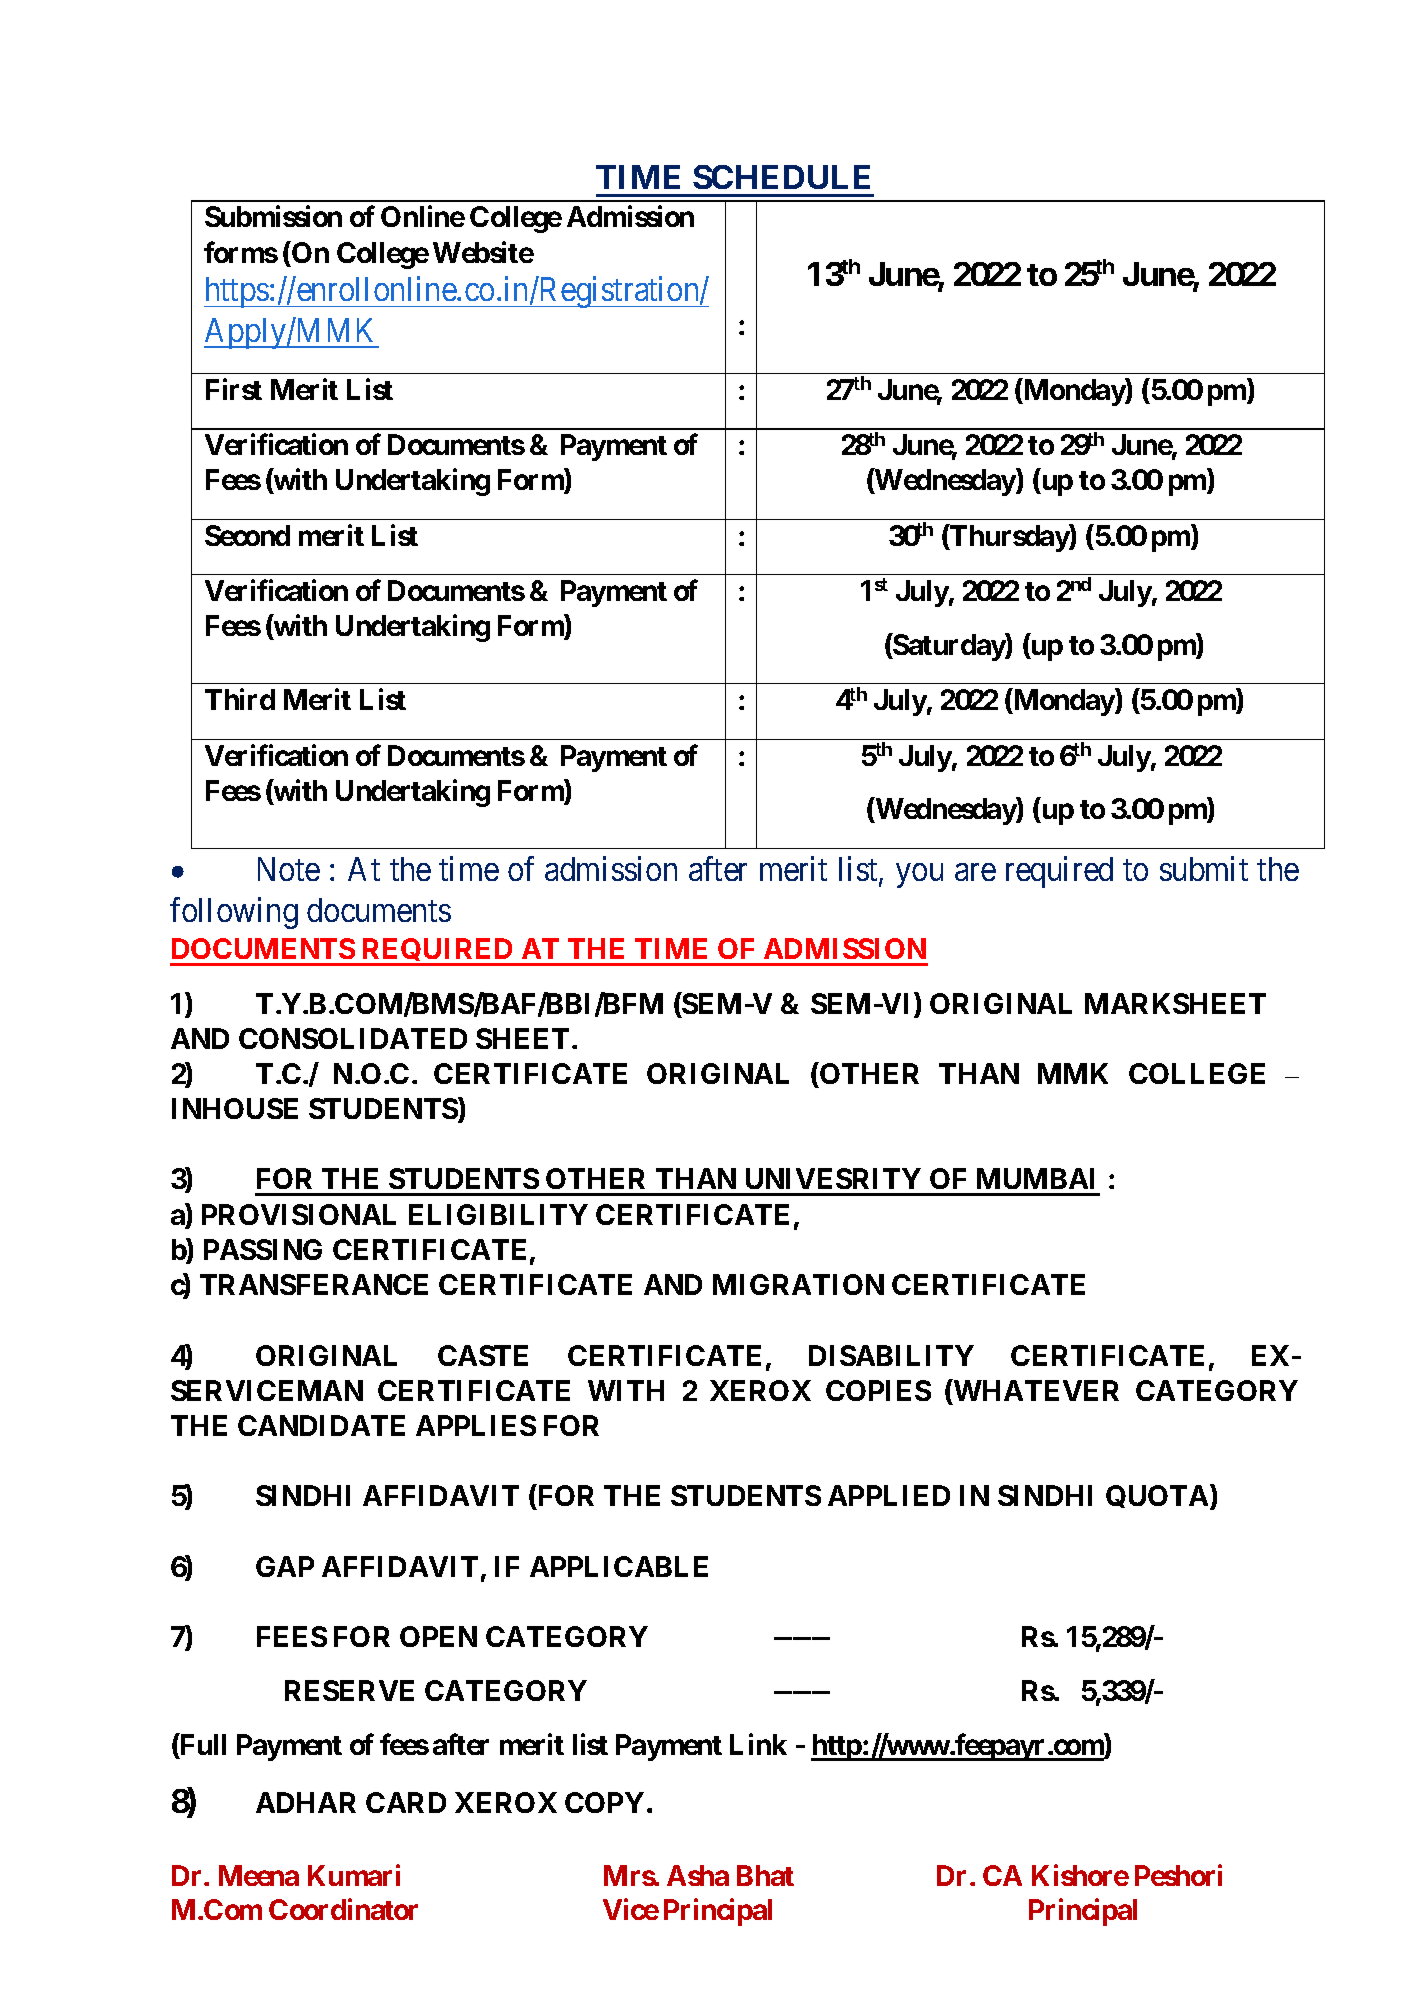 Image resolution: width=1406 pixels, height=1989 pixels. What do you see at coordinates (781, 177) in the document?
I see `SCHEDULE` at bounding box center [781, 177].
